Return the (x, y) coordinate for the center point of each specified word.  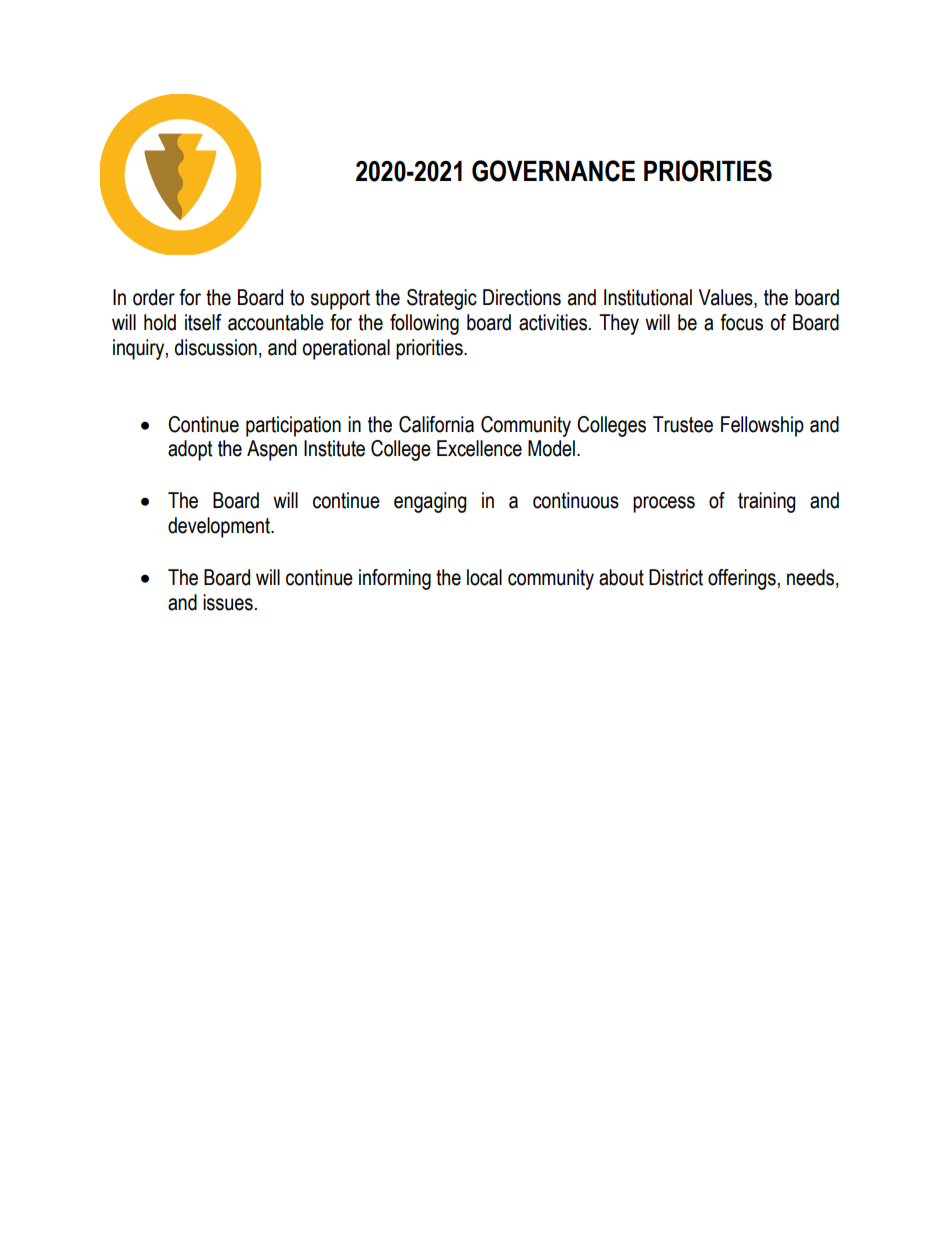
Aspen (272, 450)
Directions (522, 297)
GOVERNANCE (553, 171)
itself (203, 322)
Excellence (479, 448)
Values (727, 298)
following (424, 324)
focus (741, 322)
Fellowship (762, 426)
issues (228, 602)
